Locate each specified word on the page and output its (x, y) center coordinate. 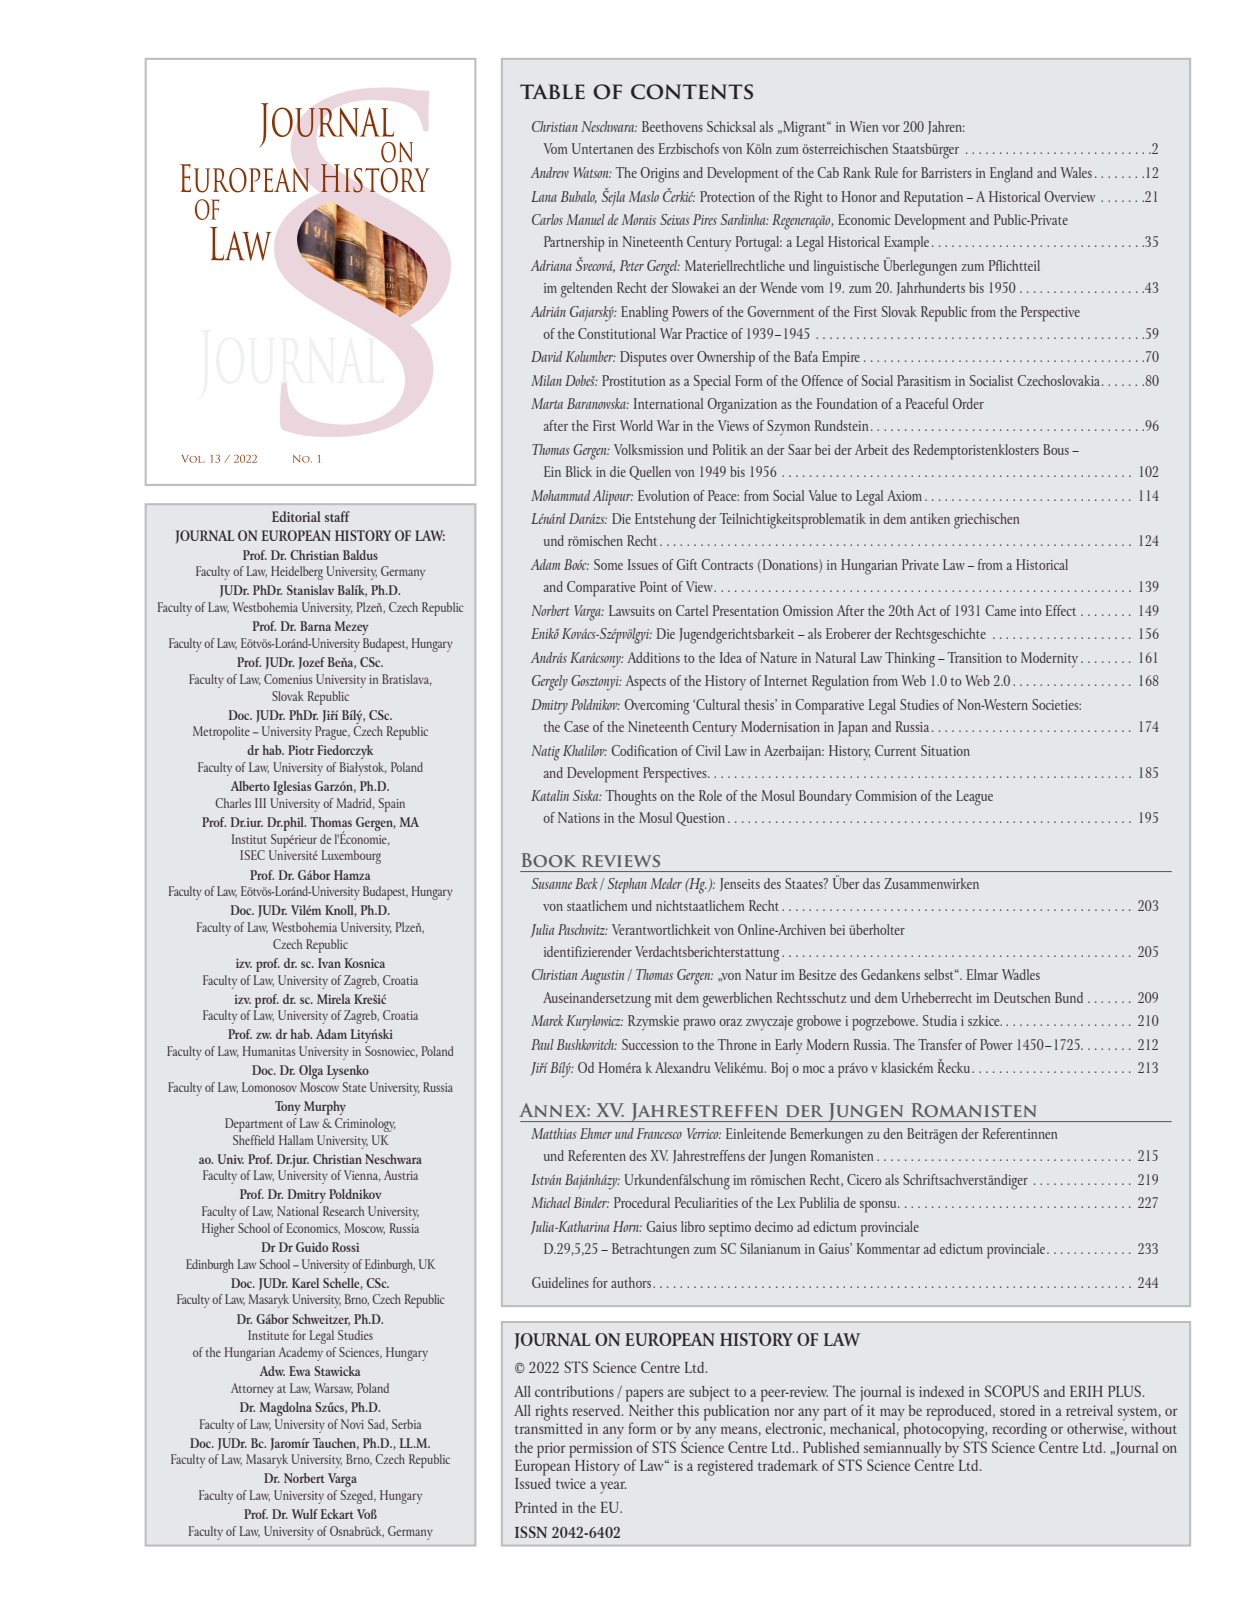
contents (692, 92)
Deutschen (1022, 997)
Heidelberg (297, 573)
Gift (687, 564)
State (354, 1087)
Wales (1076, 172)
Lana (544, 196)
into (1031, 611)
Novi (352, 1424)
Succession (650, 1044)
